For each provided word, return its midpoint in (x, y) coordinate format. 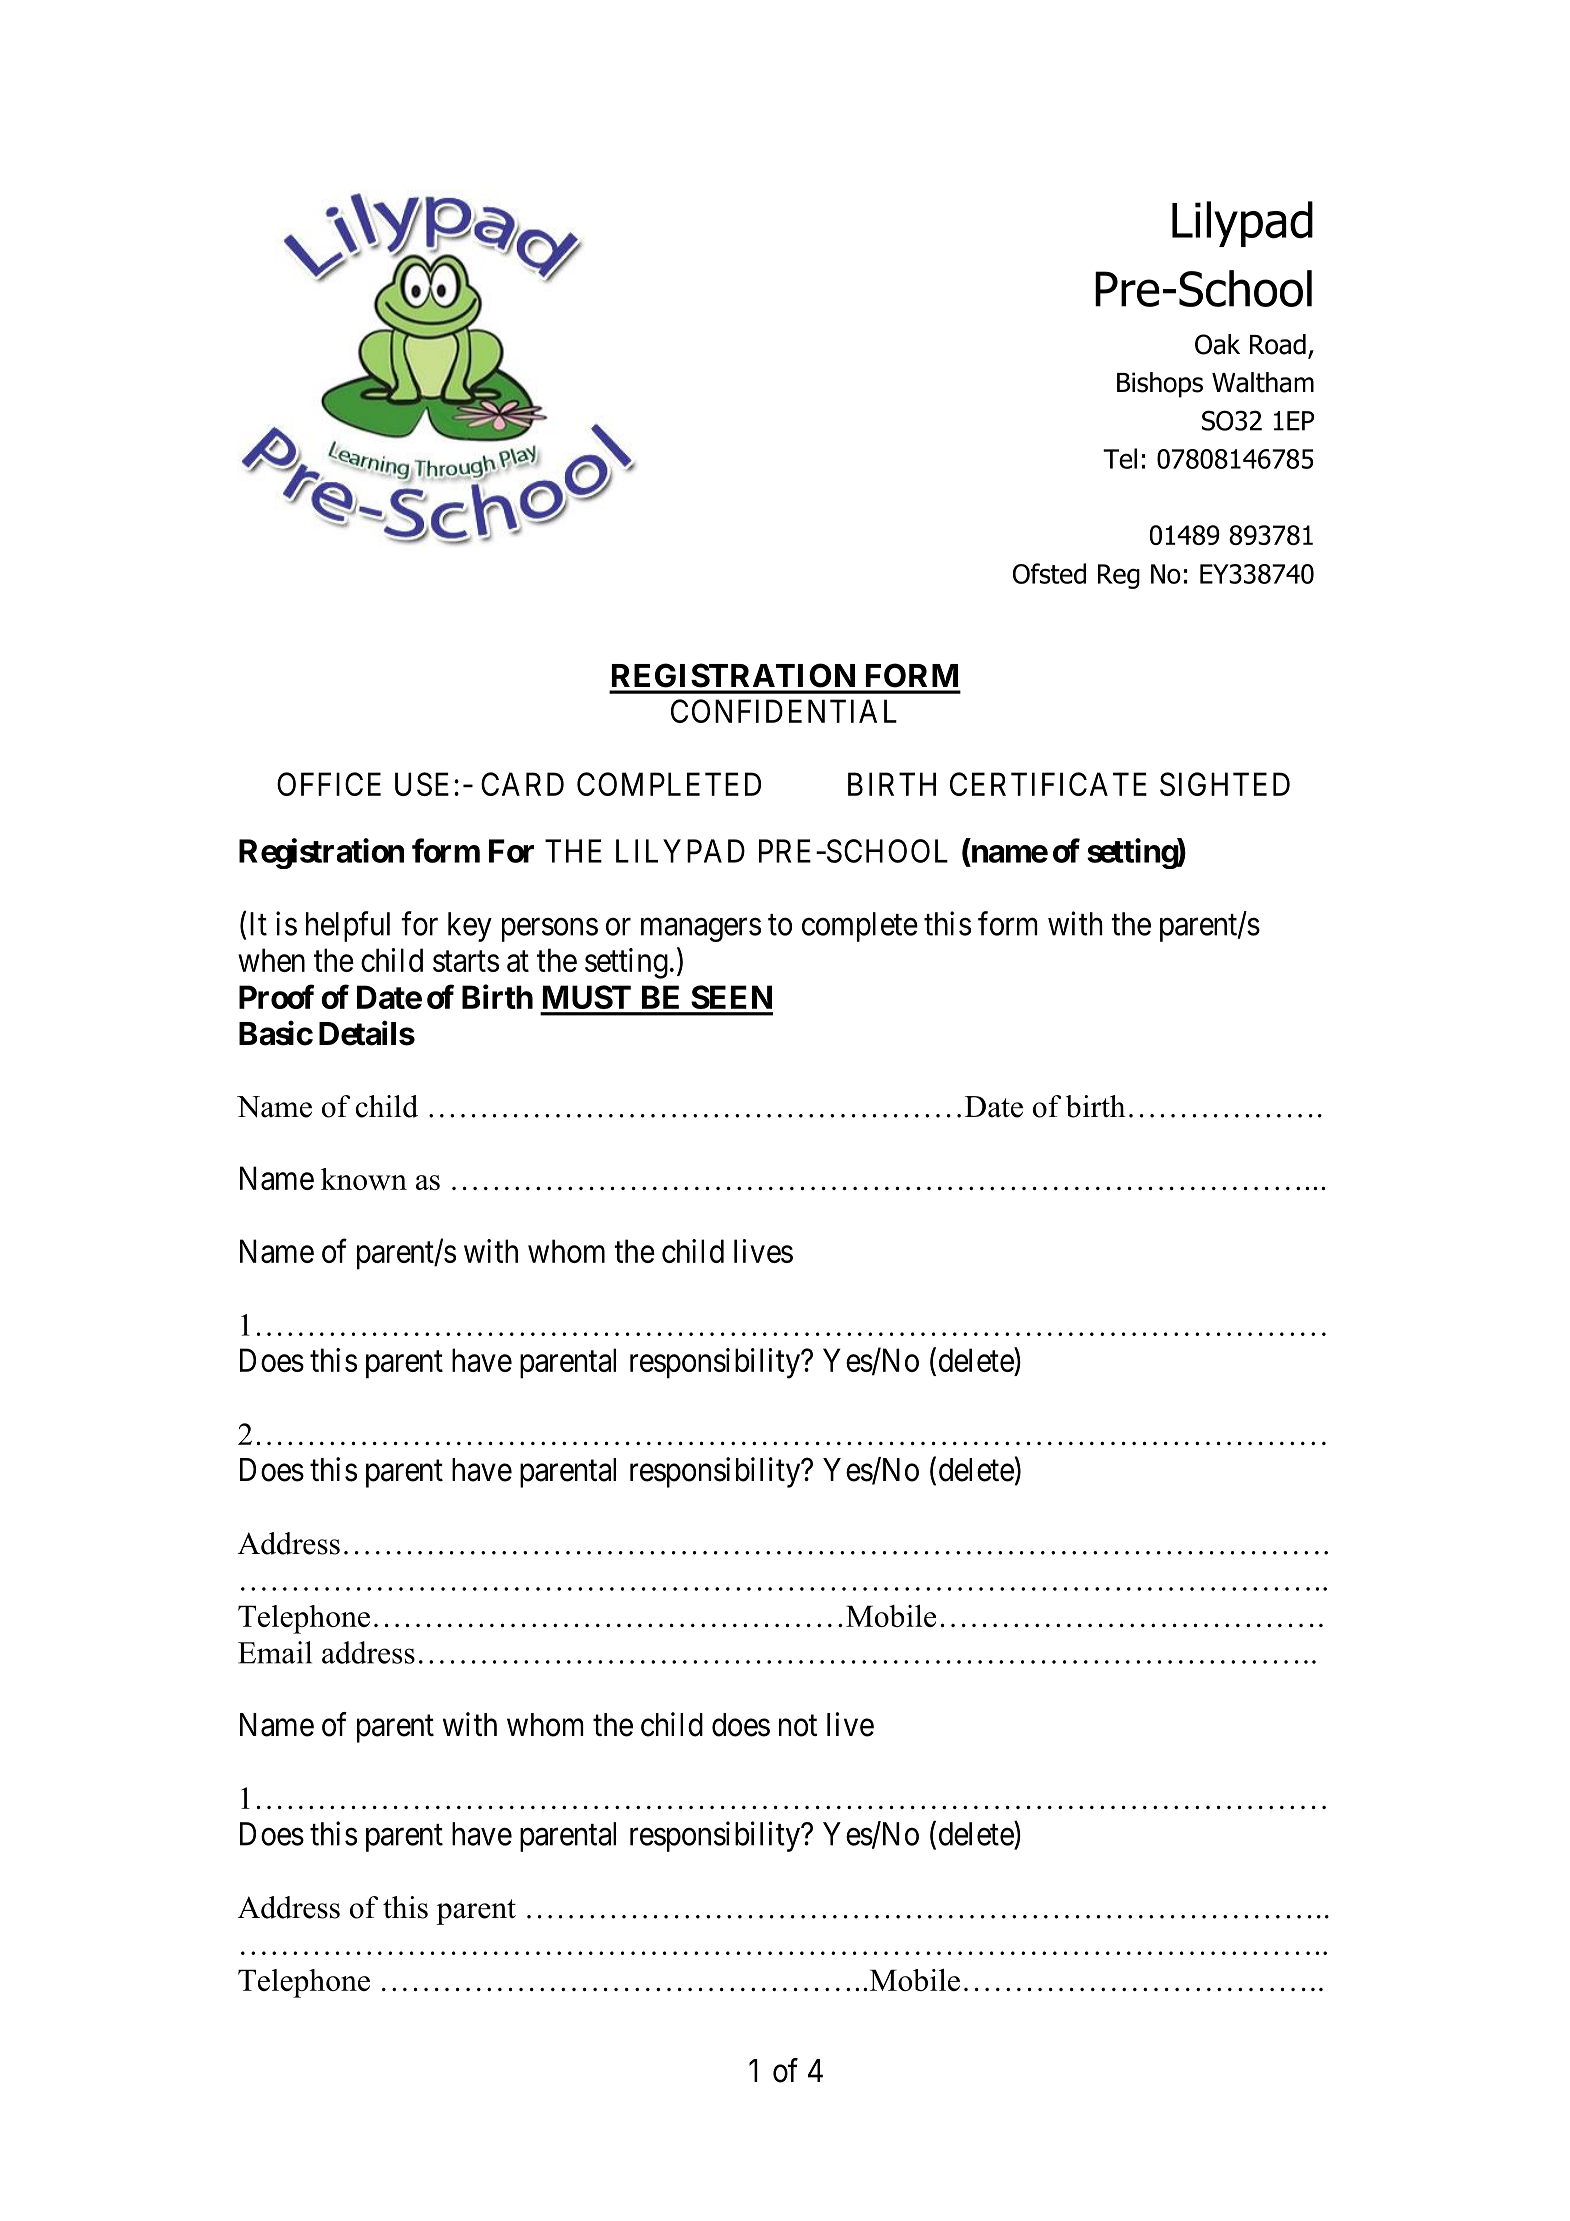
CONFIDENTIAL (784, 711)
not (798, 1726)
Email (275, 1652)
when (271, 960)
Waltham (1263, 382)
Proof (276, 996)
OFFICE (329, 784)
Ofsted (1049, 573)
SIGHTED (1225, 784)
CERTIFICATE (1048, 784)
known (364, 1179)
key (470, 927)
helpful (348, 926)
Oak (1217, 344)
